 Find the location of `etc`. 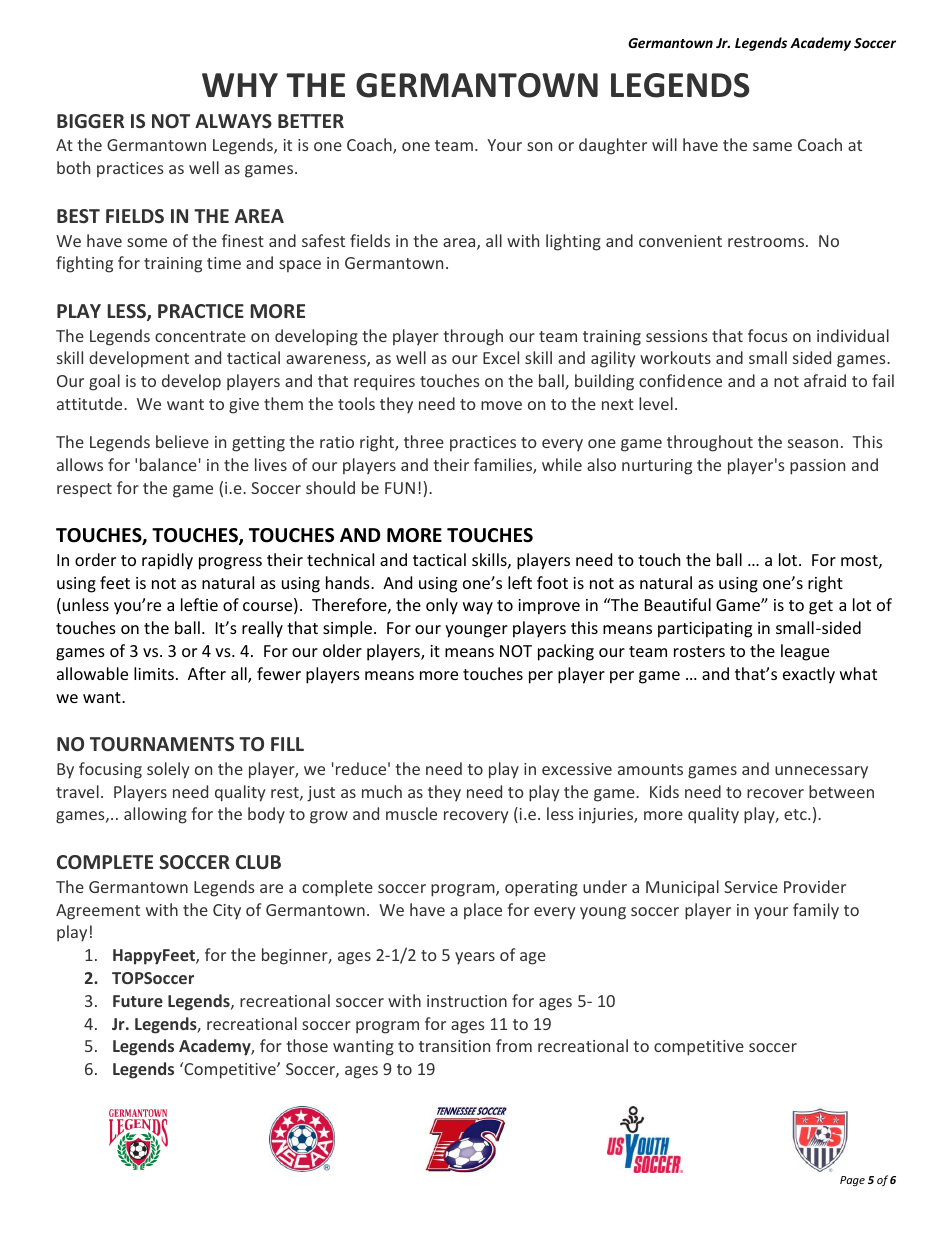

etc is located at coordinates (796, 814).
